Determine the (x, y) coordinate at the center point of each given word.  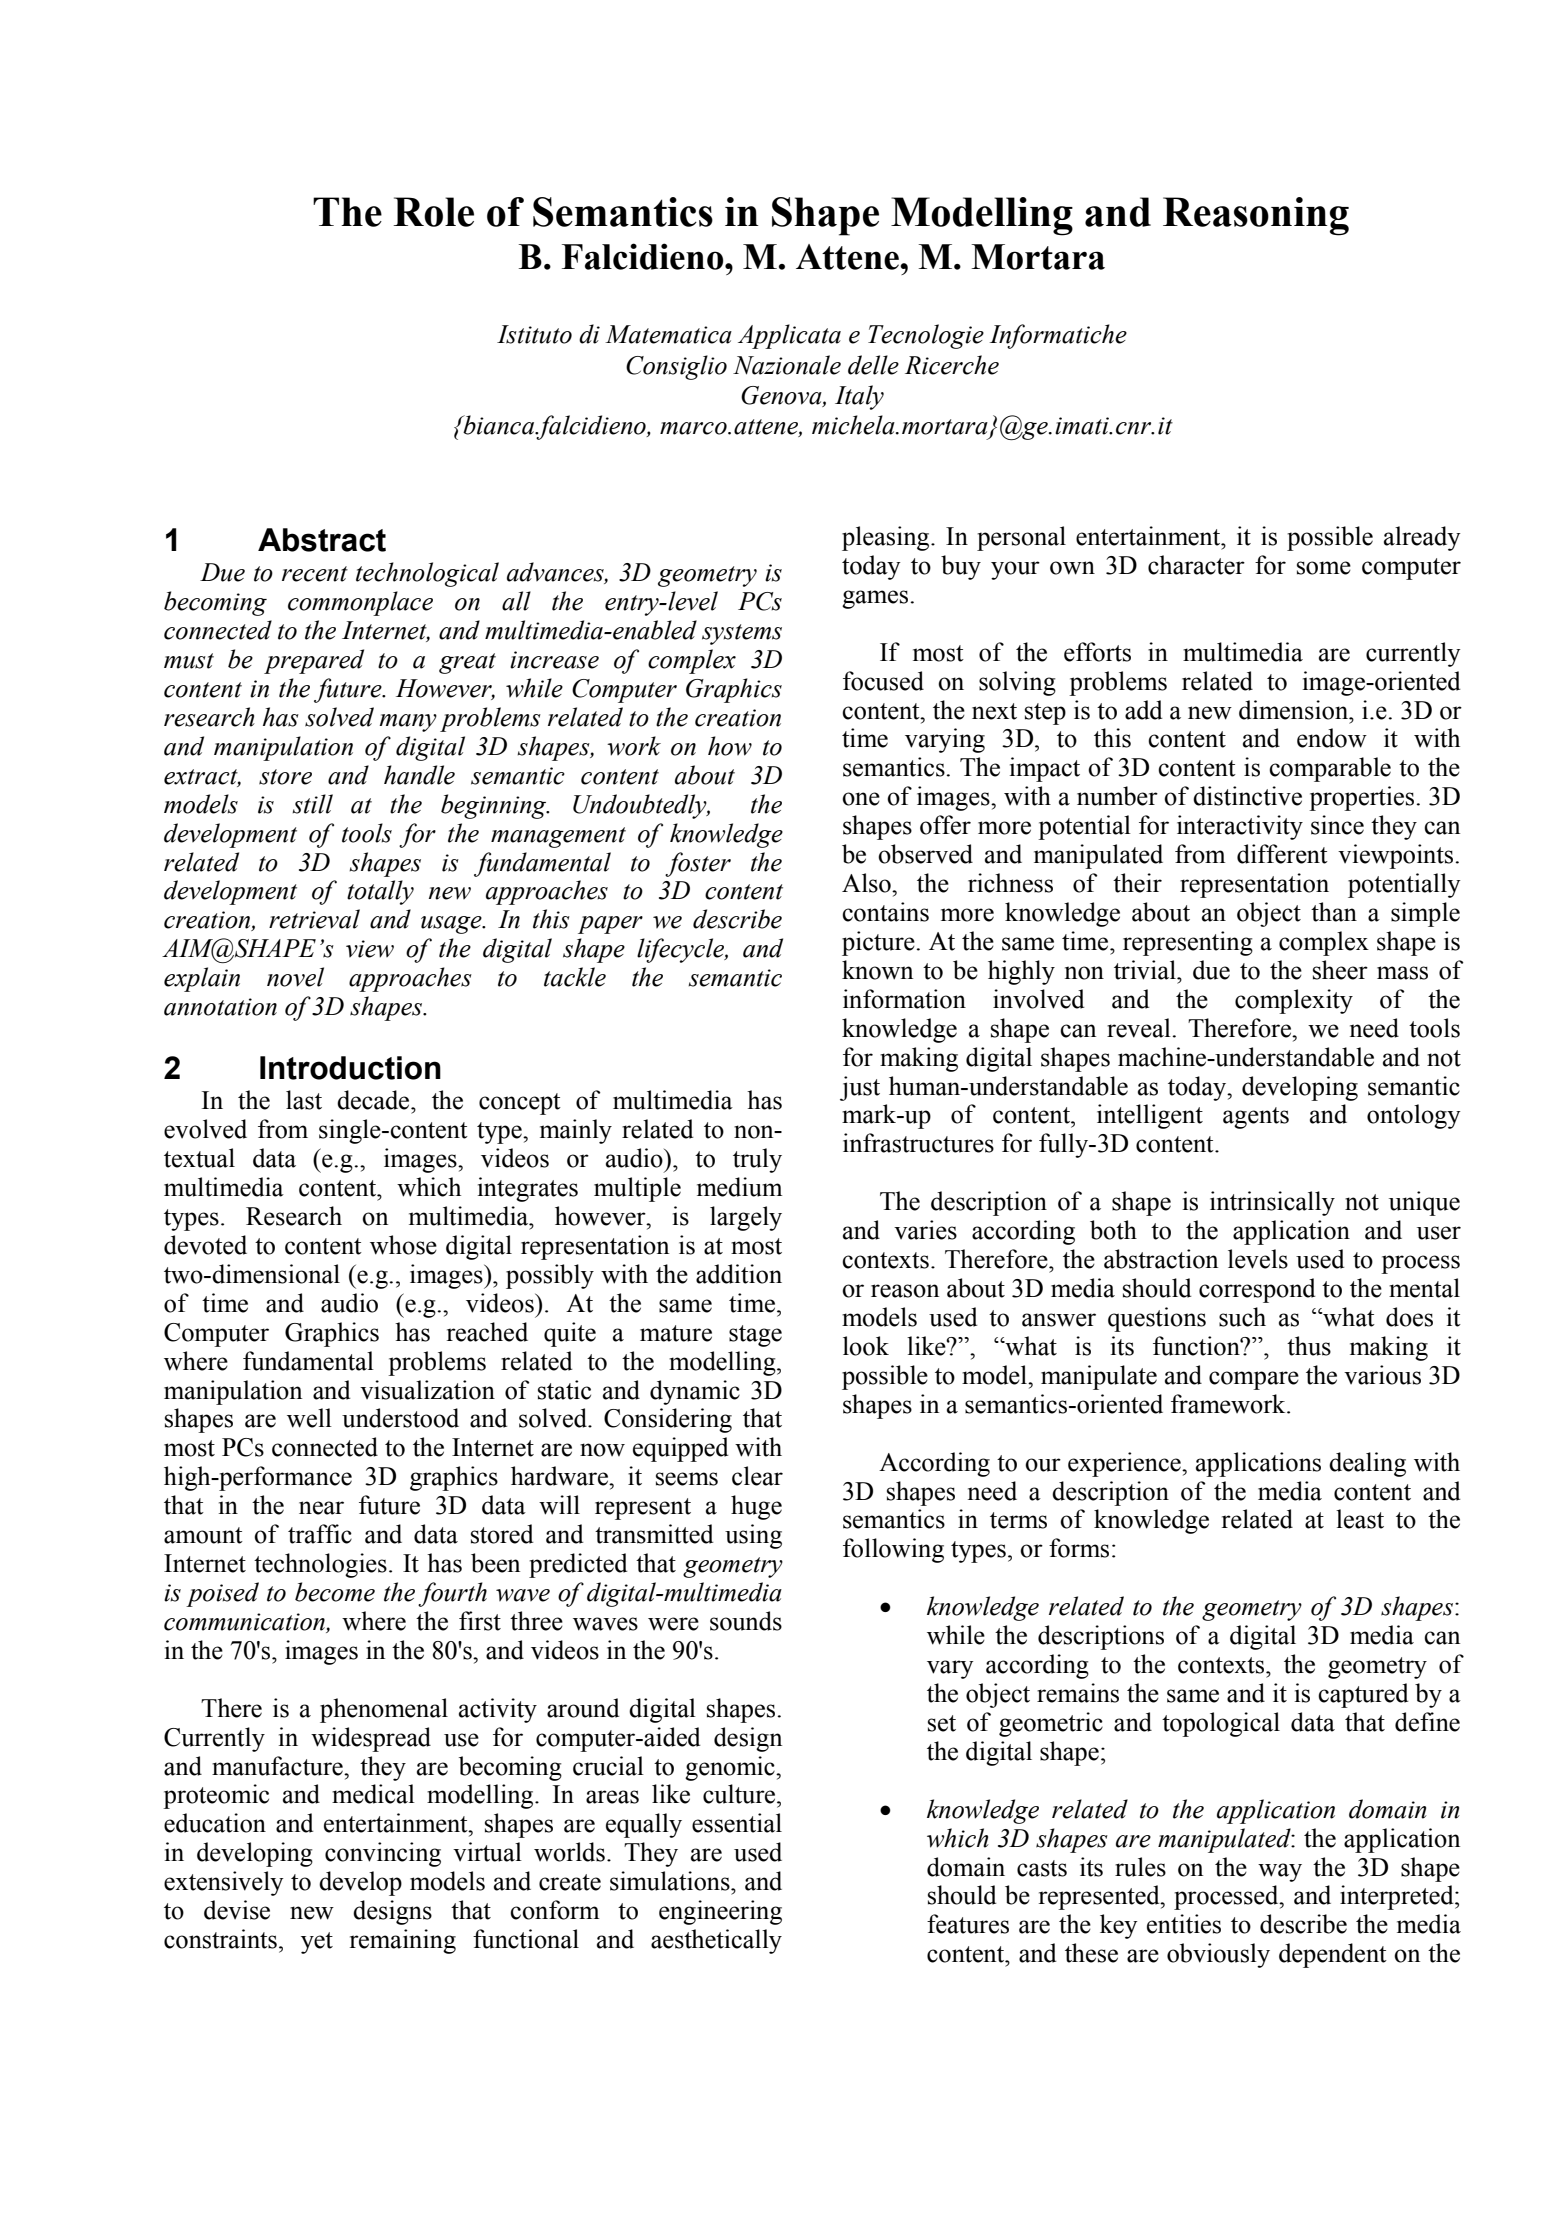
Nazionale (787, 365)
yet (317, 1943)
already (1422, 538)
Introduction (350, 1068)
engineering (720, 1912)
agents (1256, 1118)
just (860, 1088)
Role (433, 212)
